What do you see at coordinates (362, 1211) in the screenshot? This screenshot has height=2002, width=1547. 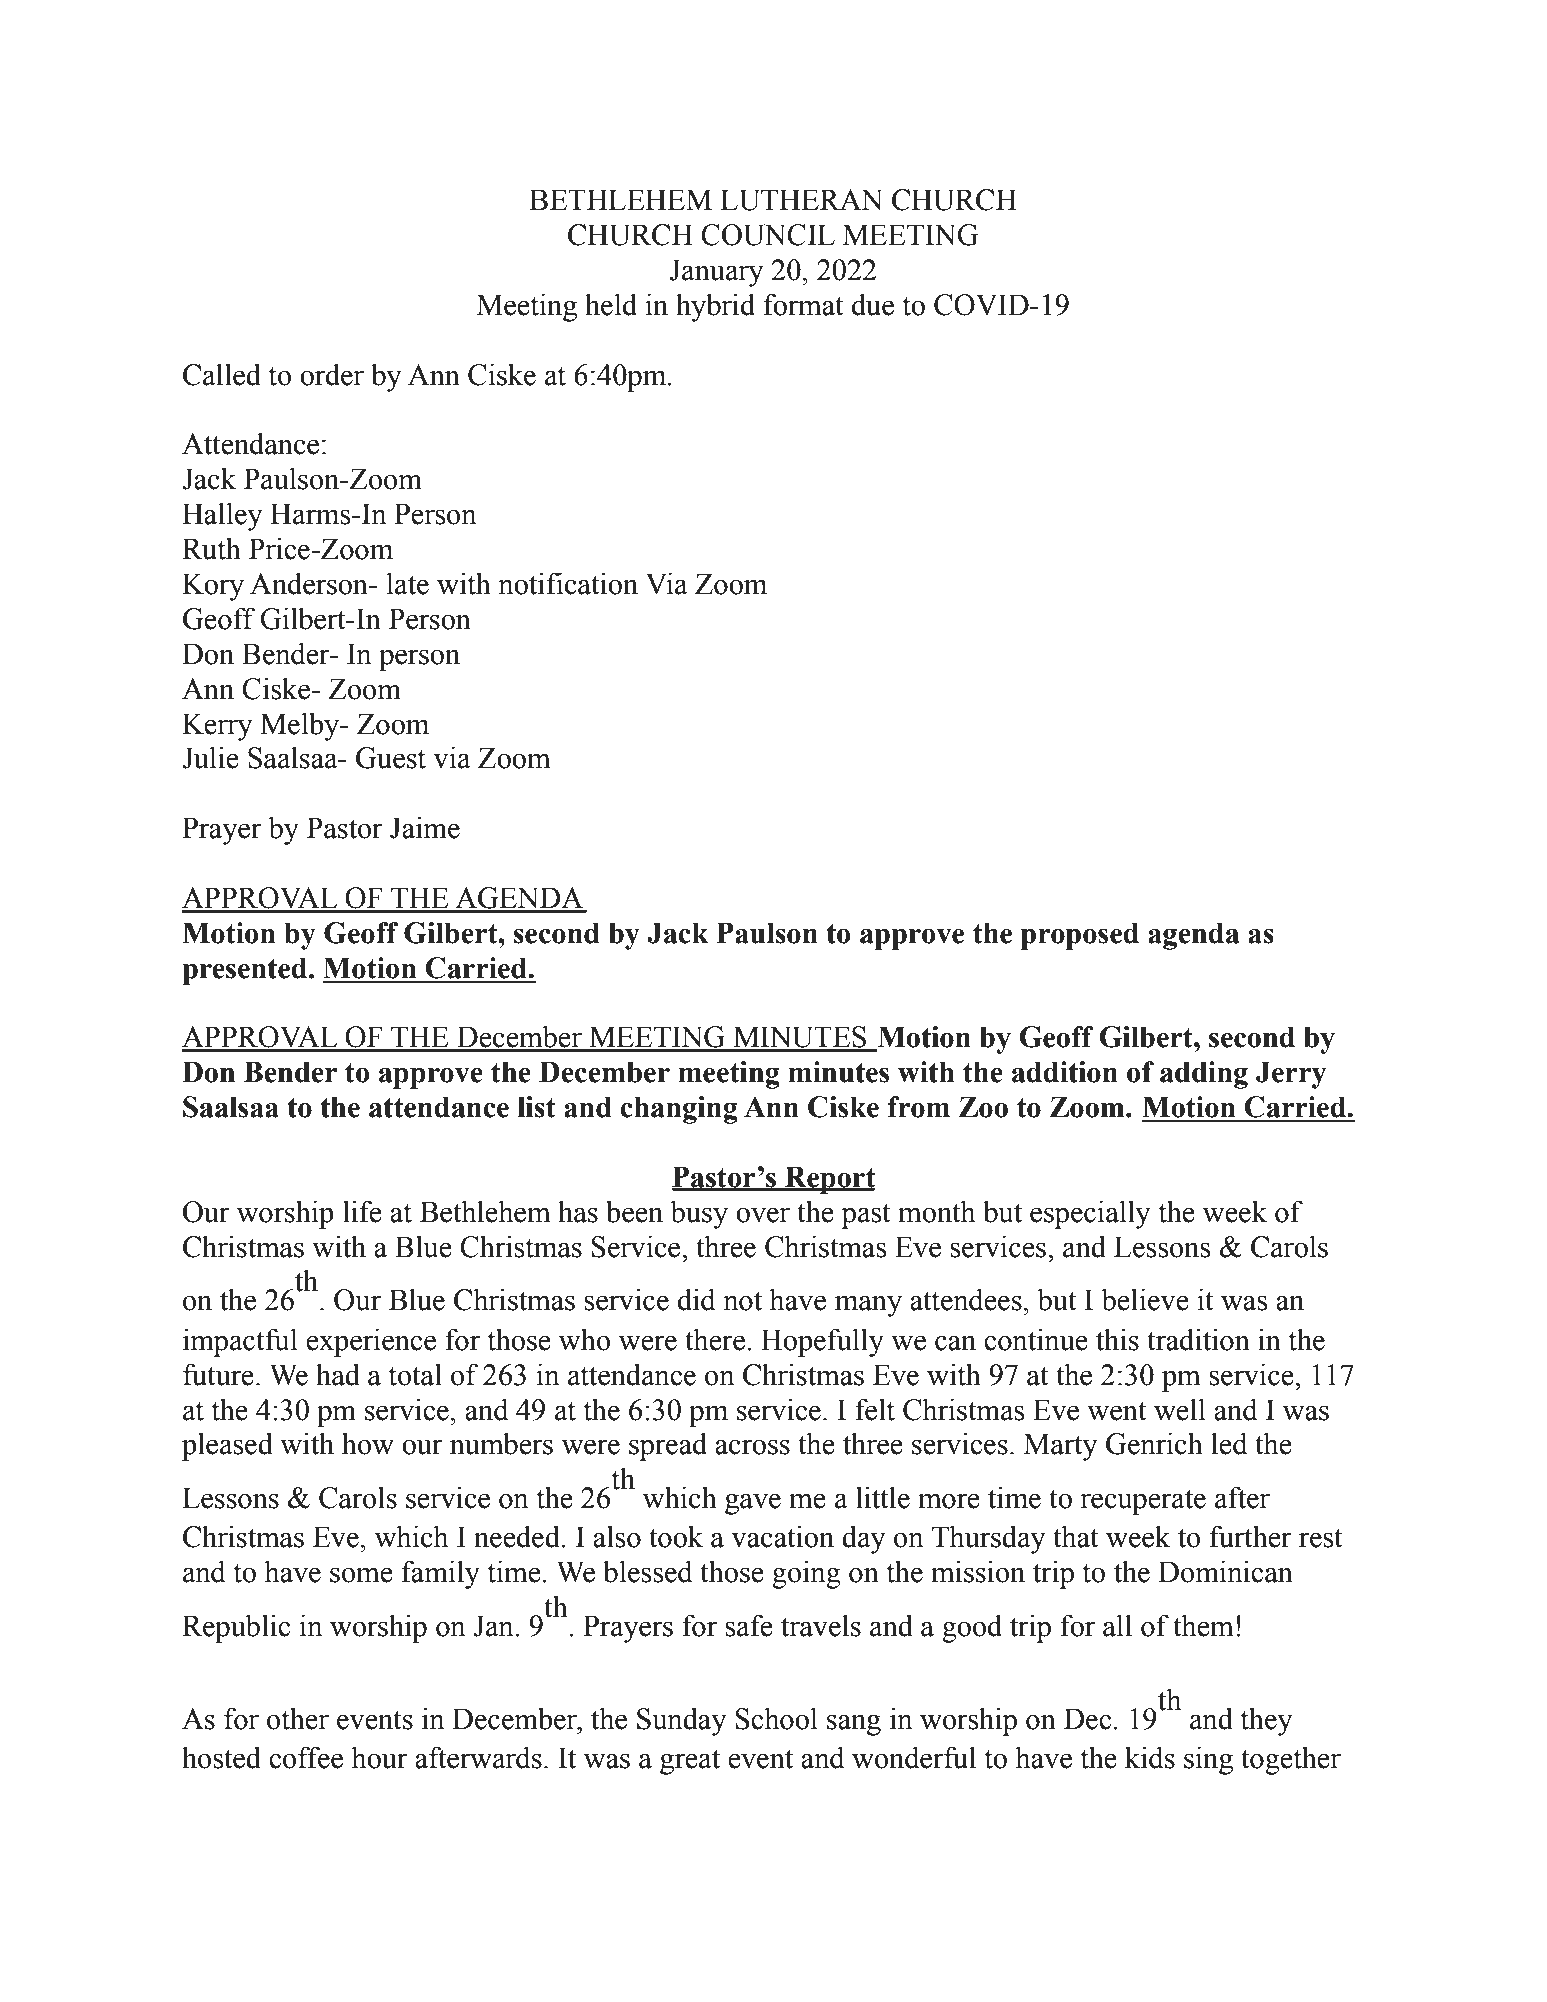 I see `life` at bounding box center [362, 1211].
